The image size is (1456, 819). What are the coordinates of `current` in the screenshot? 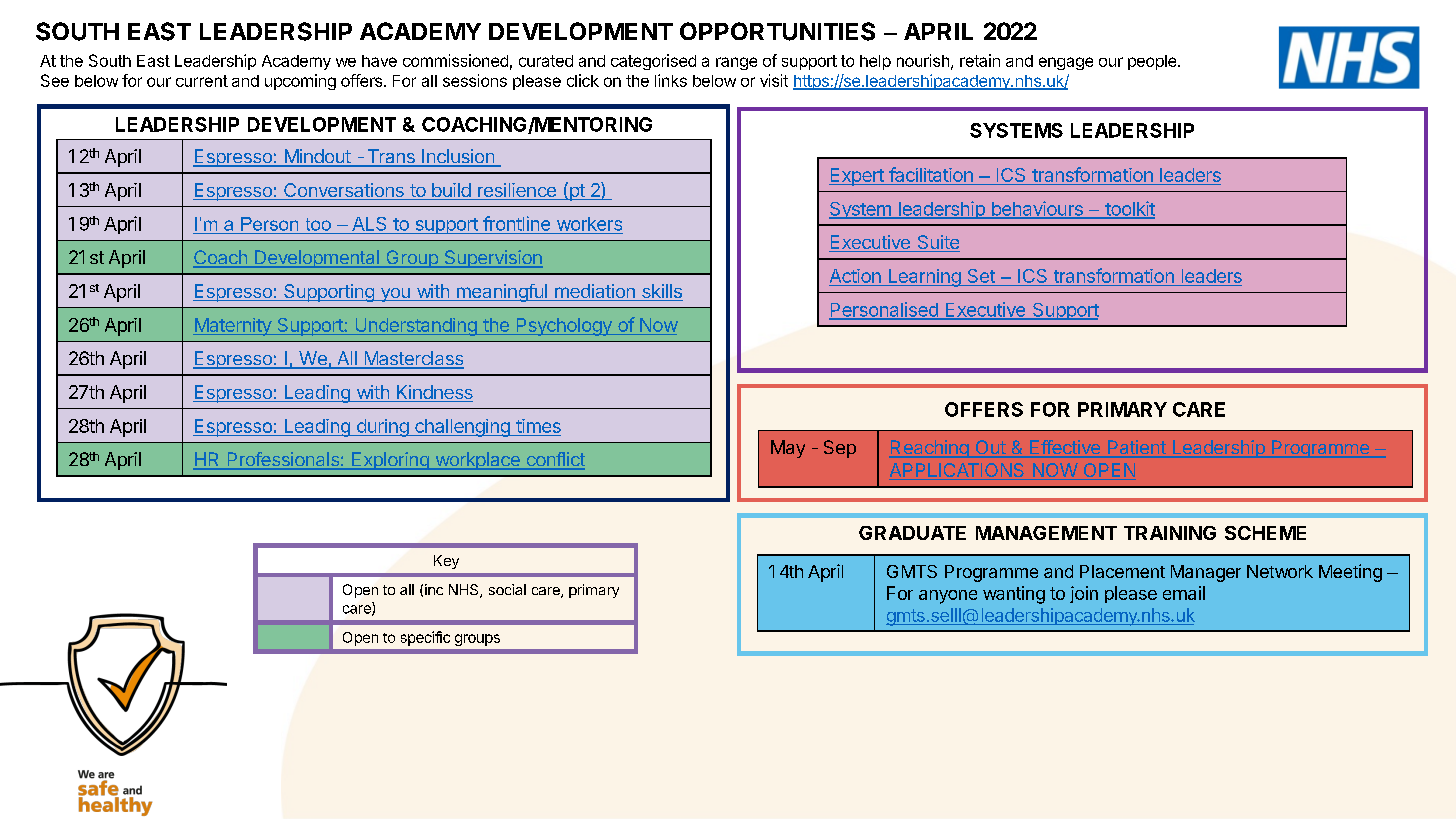 It's located at (202, 81).
